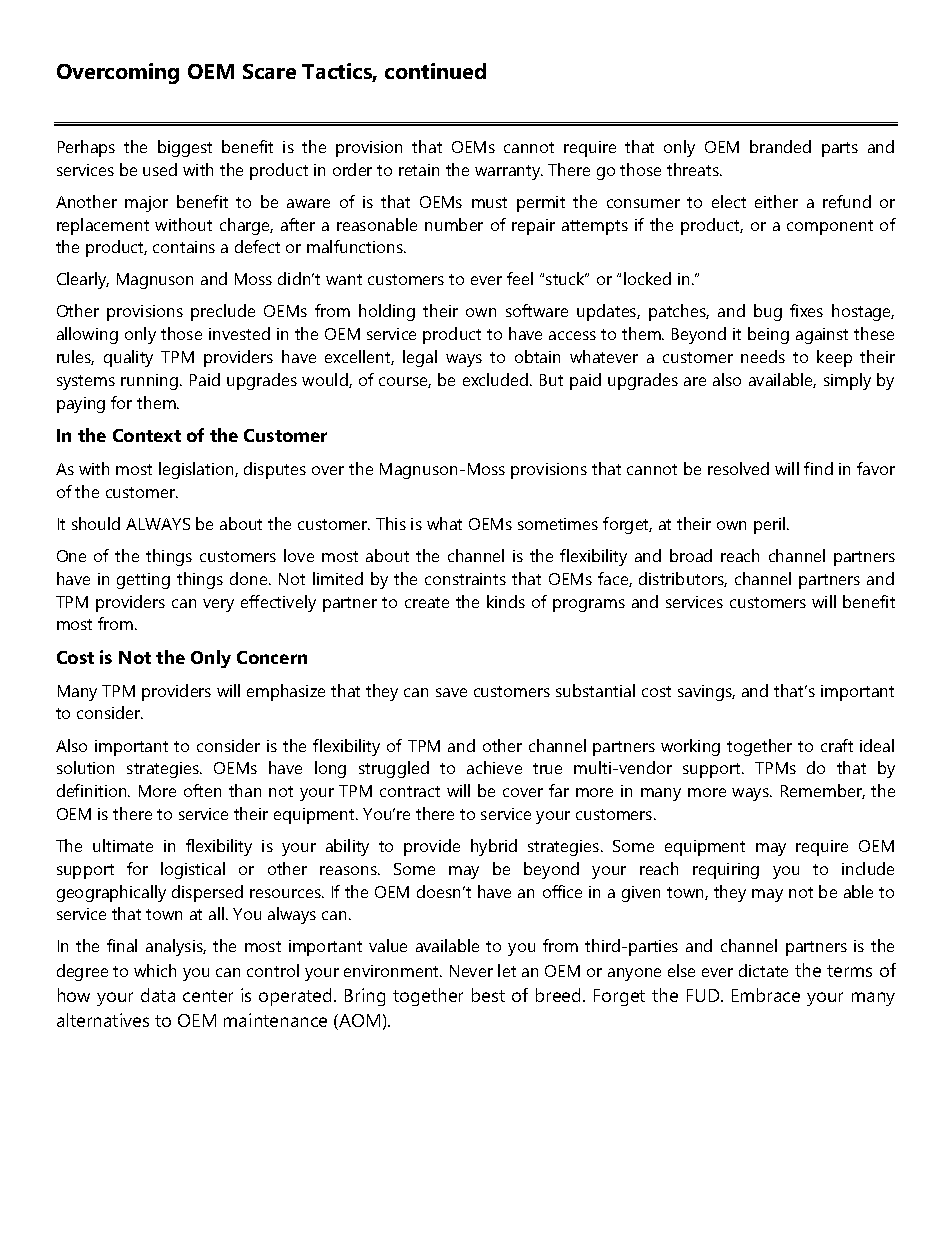 Image resolution: width=952 pixels, height=1233 pixels. I want to click on best, so click(488, 995).
